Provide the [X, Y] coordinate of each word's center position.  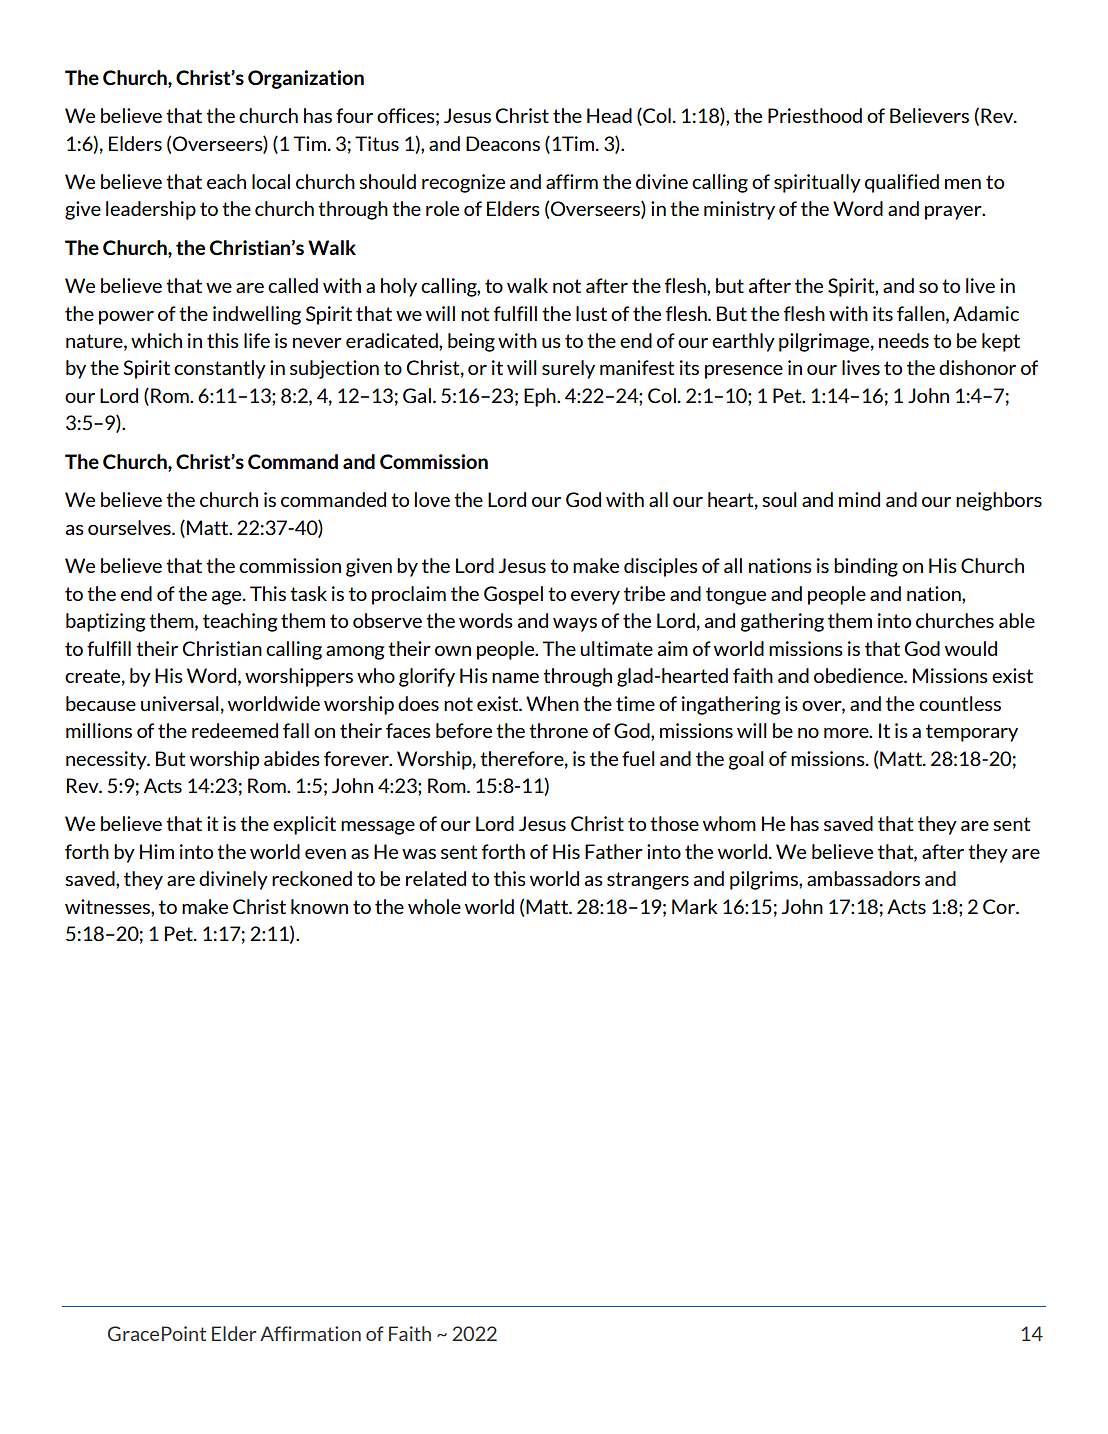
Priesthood [815, 115]
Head [609, 115]
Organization [306, 79]
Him [157, 851]
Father [614, 851]
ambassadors [863, 878]
